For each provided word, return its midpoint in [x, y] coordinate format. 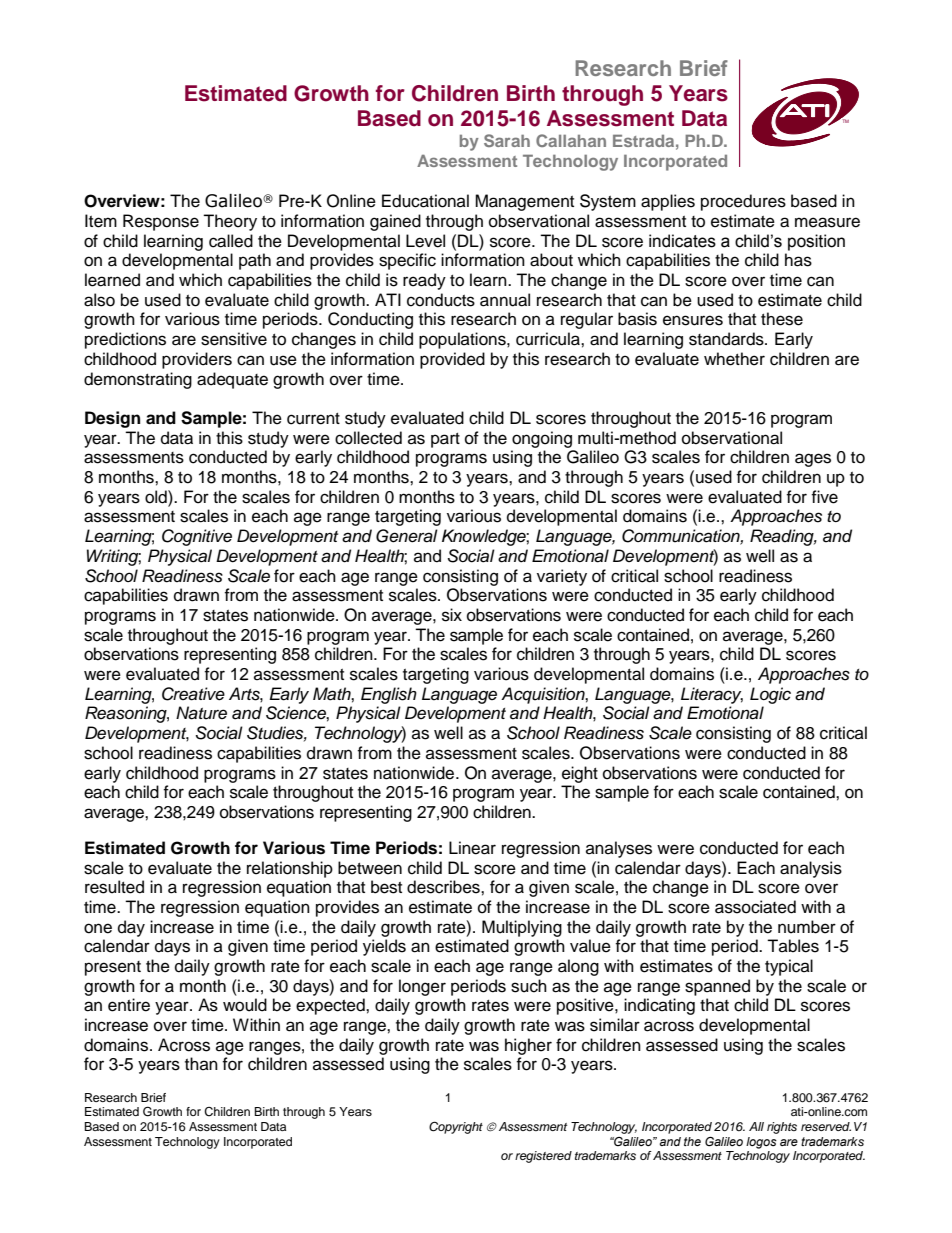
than [201, 1063]
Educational [425, 201]
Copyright [456, 1127]
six [452, 615]
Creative [193, 694]
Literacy [712, 695]
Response [161, 222]
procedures [743, 202]
